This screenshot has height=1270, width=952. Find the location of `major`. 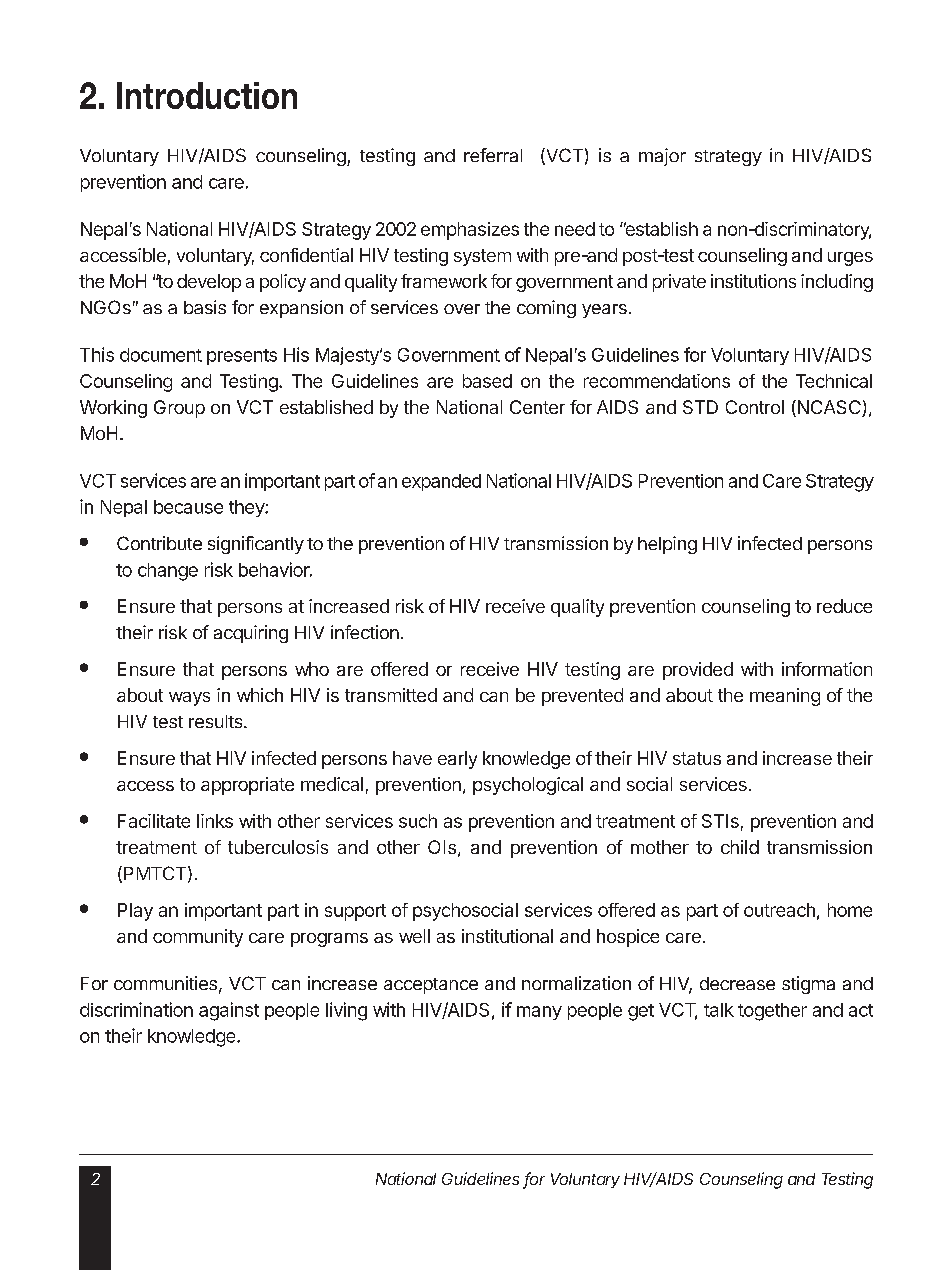

major is located at coordinates (662, 157).
